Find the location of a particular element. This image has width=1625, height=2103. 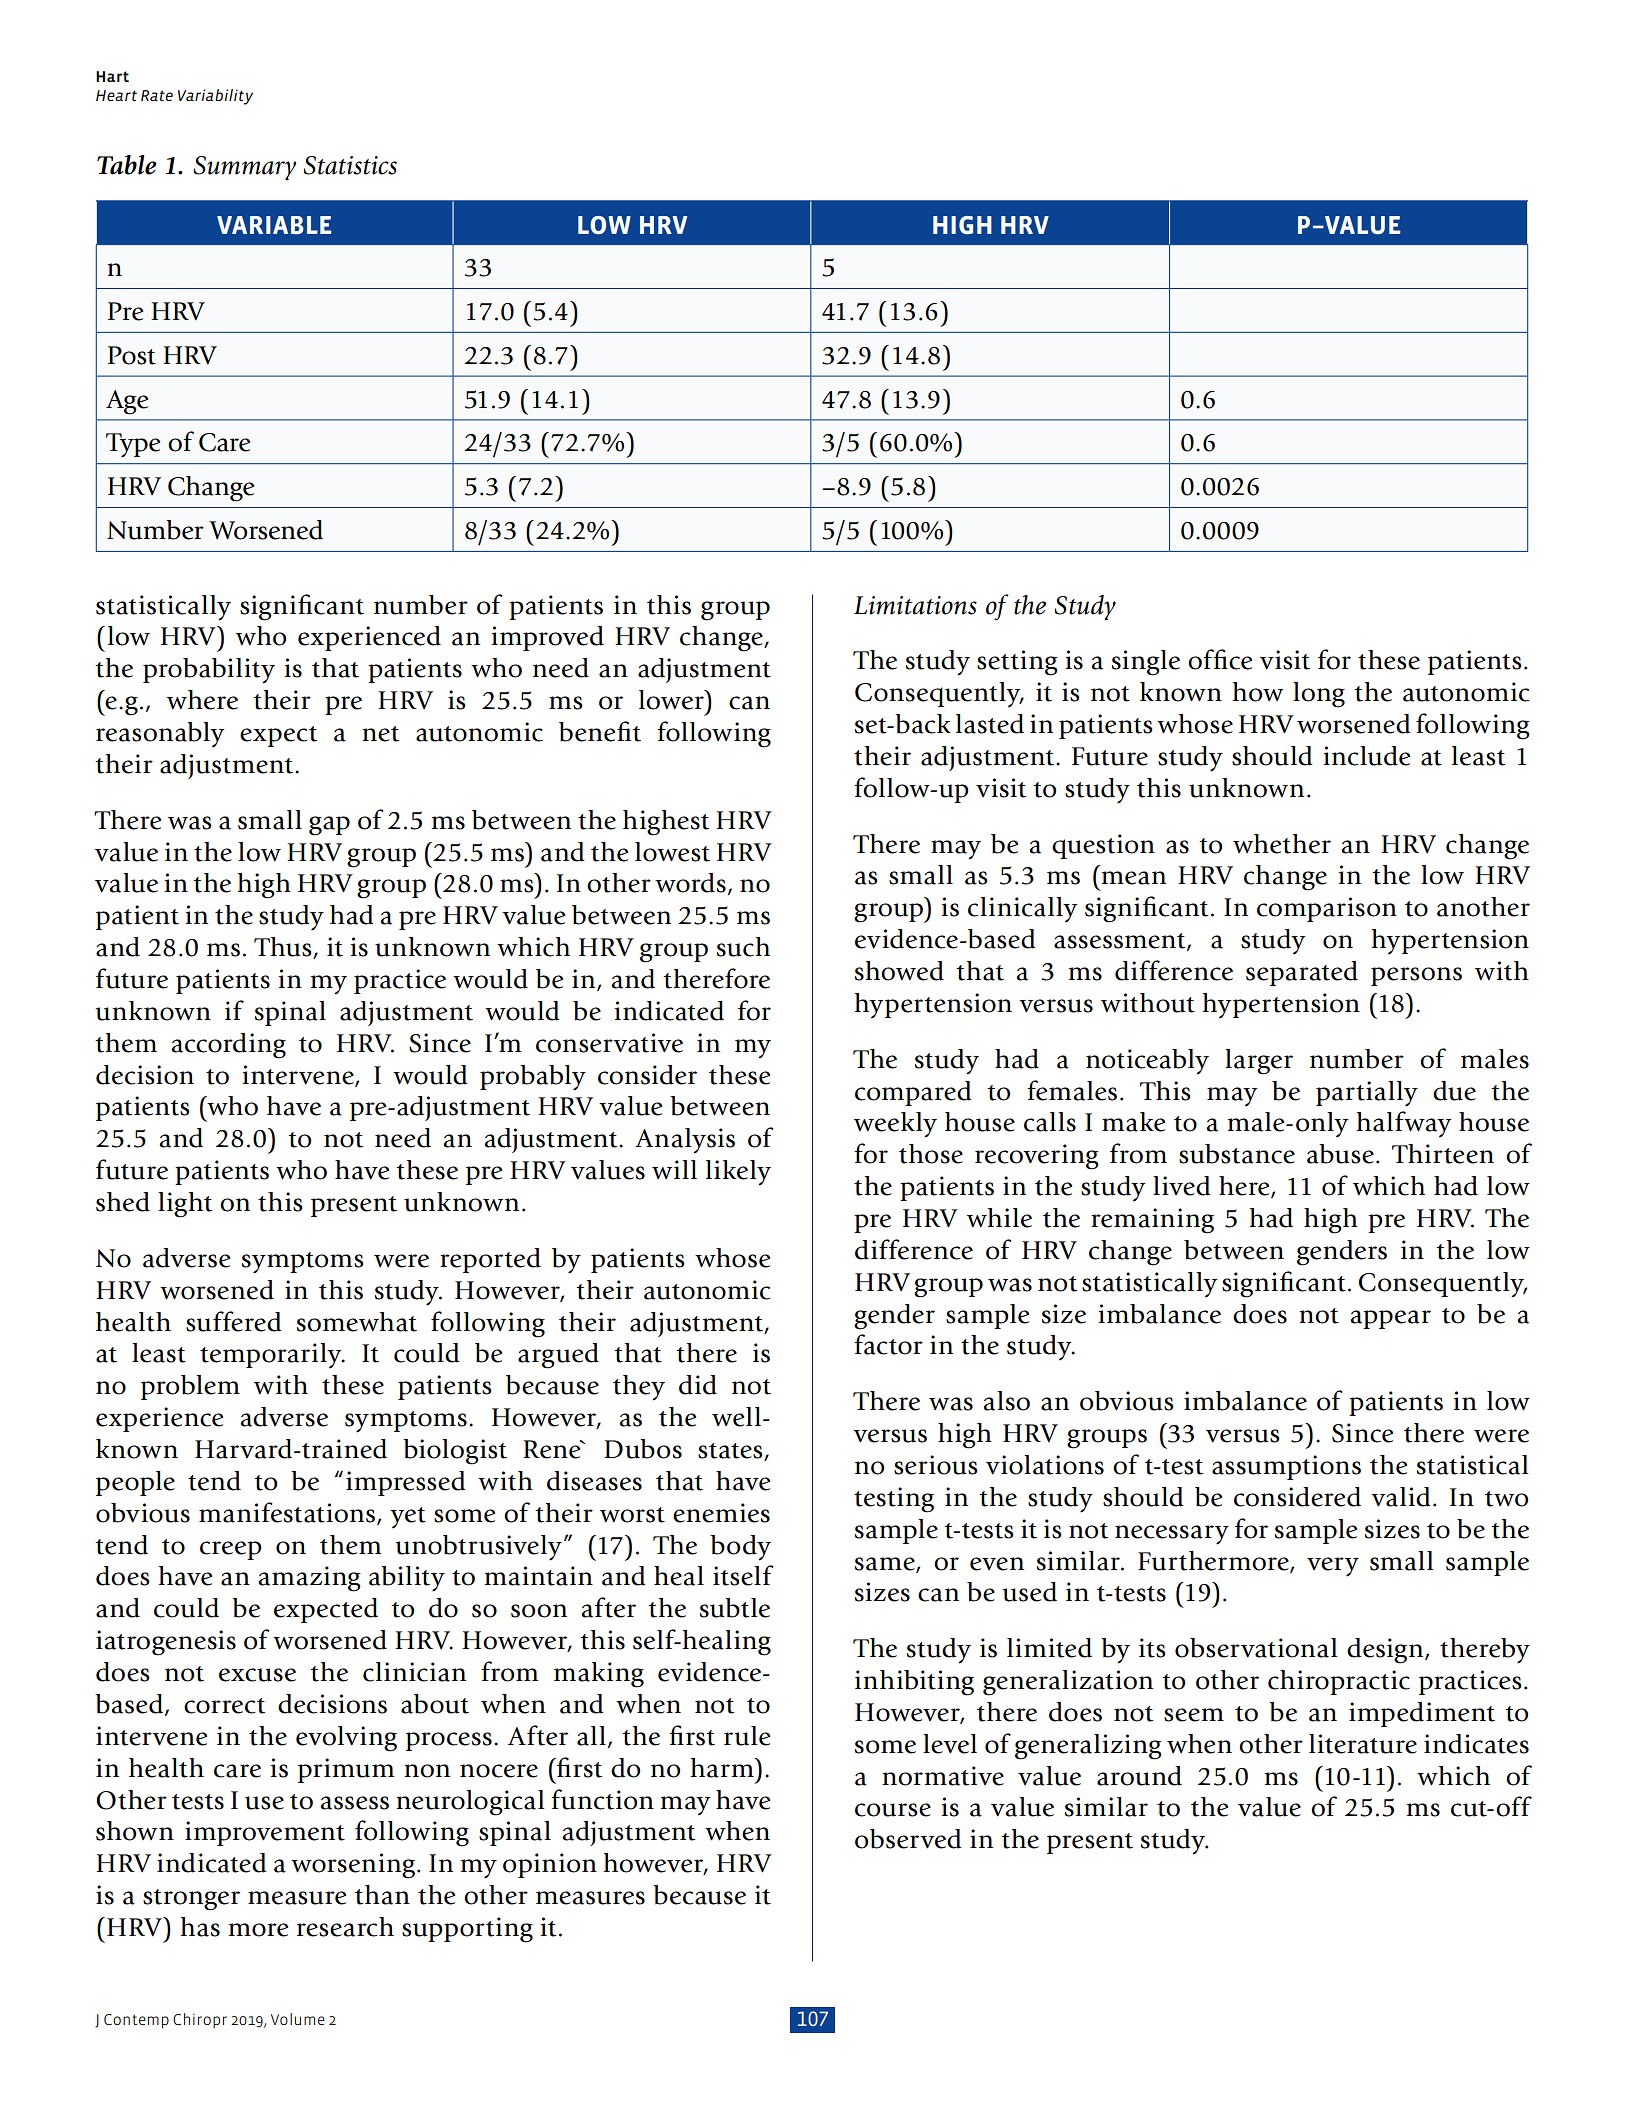

net is located at coordinates (380, 734).
